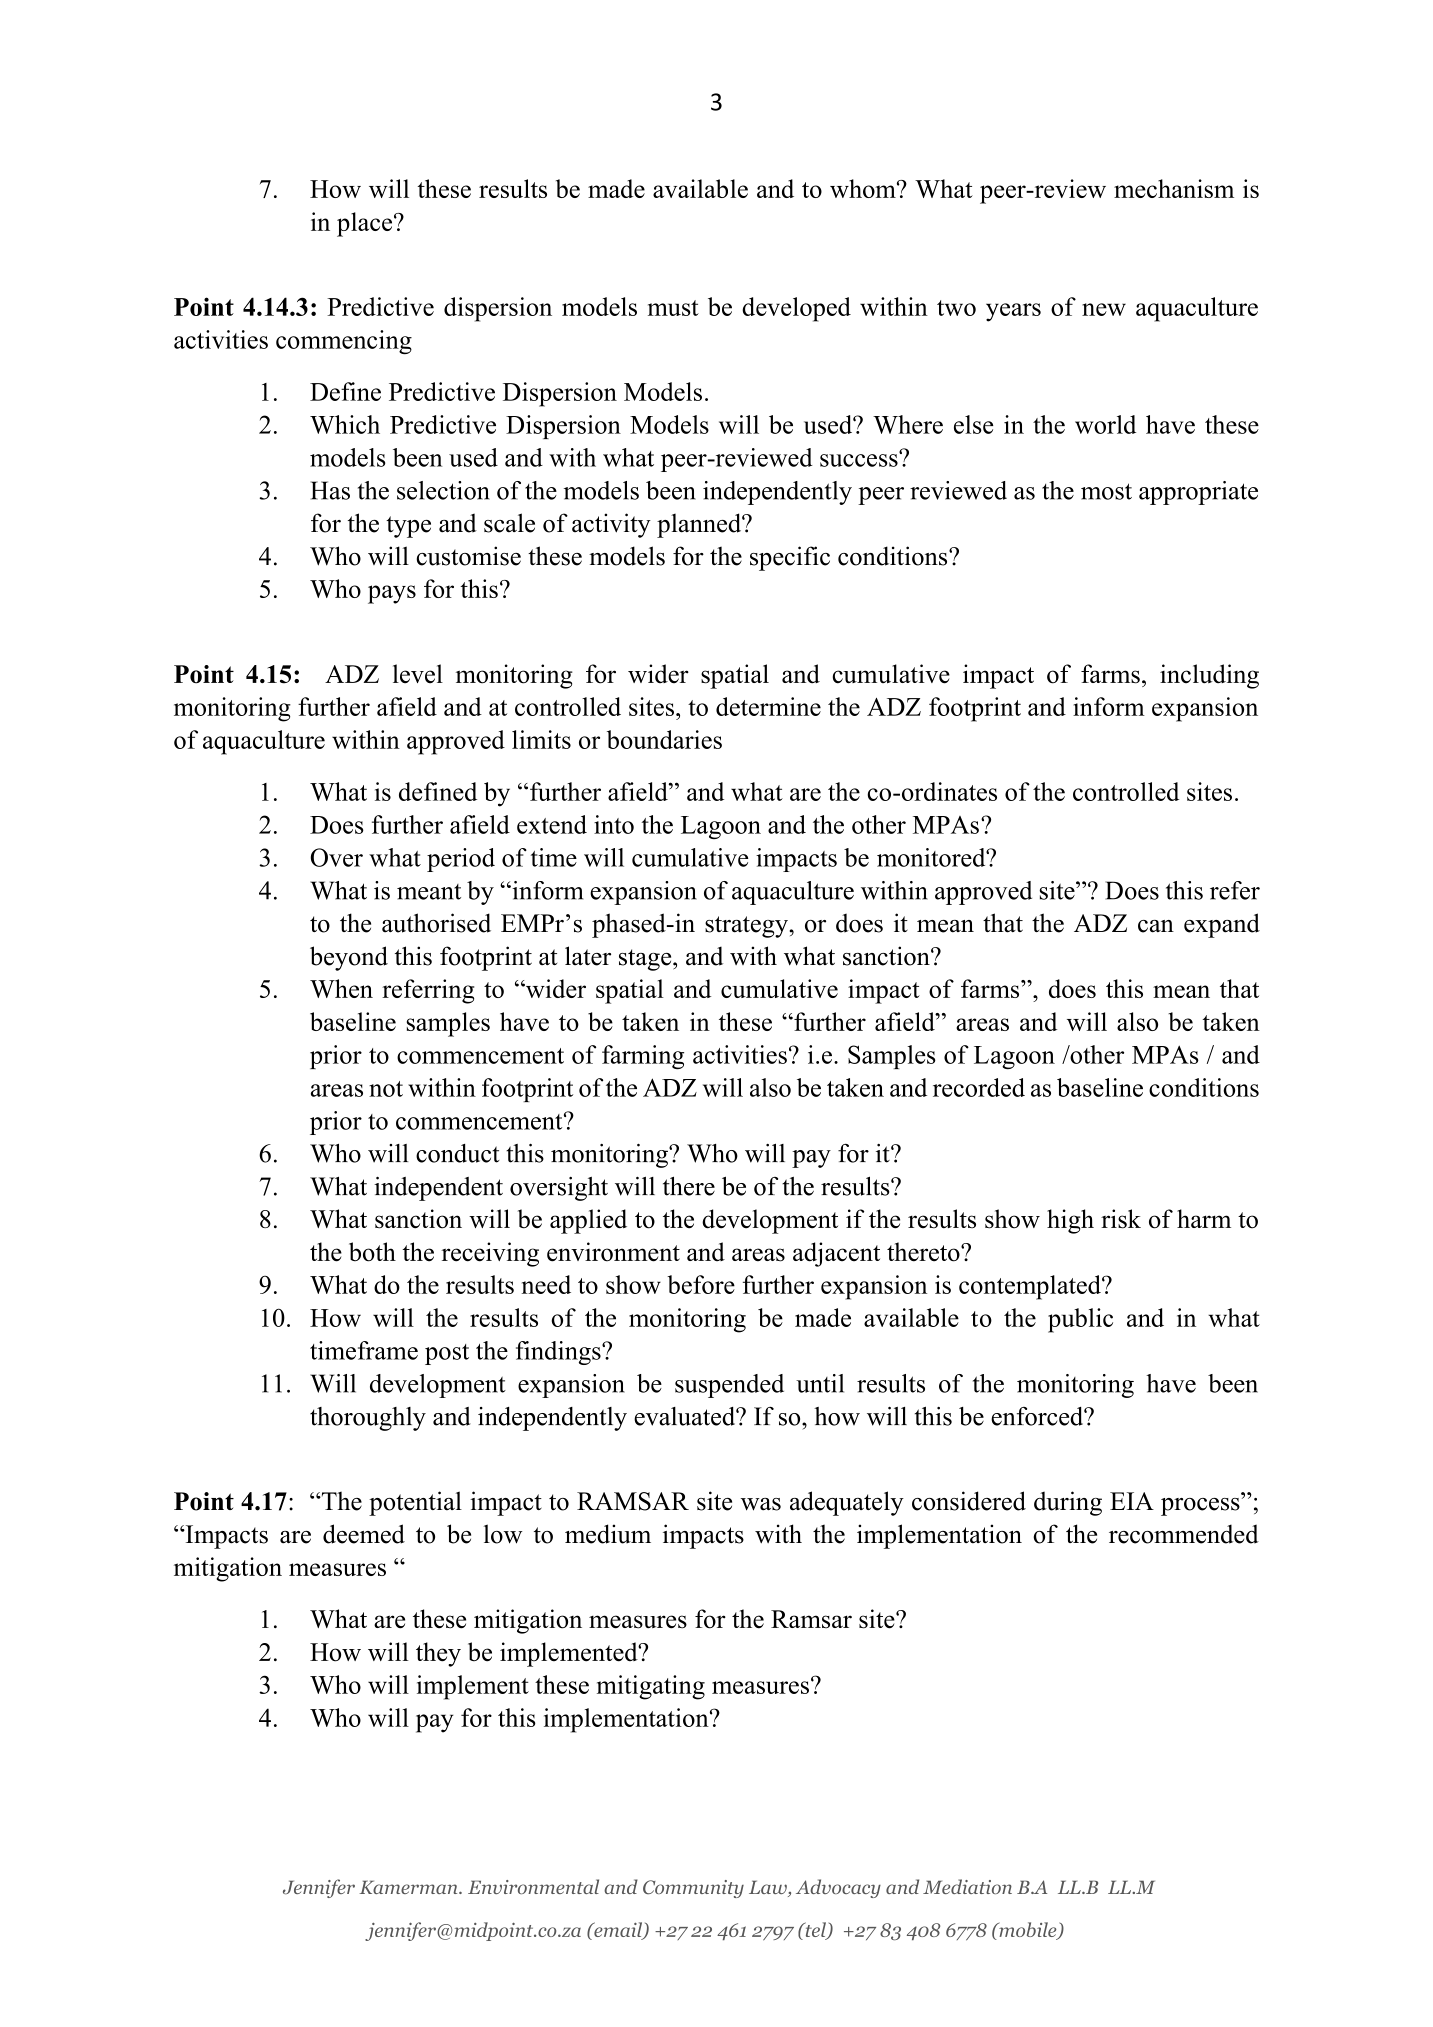  What do you see at coordinates (768, 706) in the document?
I see `determine` at bounding box center [768, 706].
